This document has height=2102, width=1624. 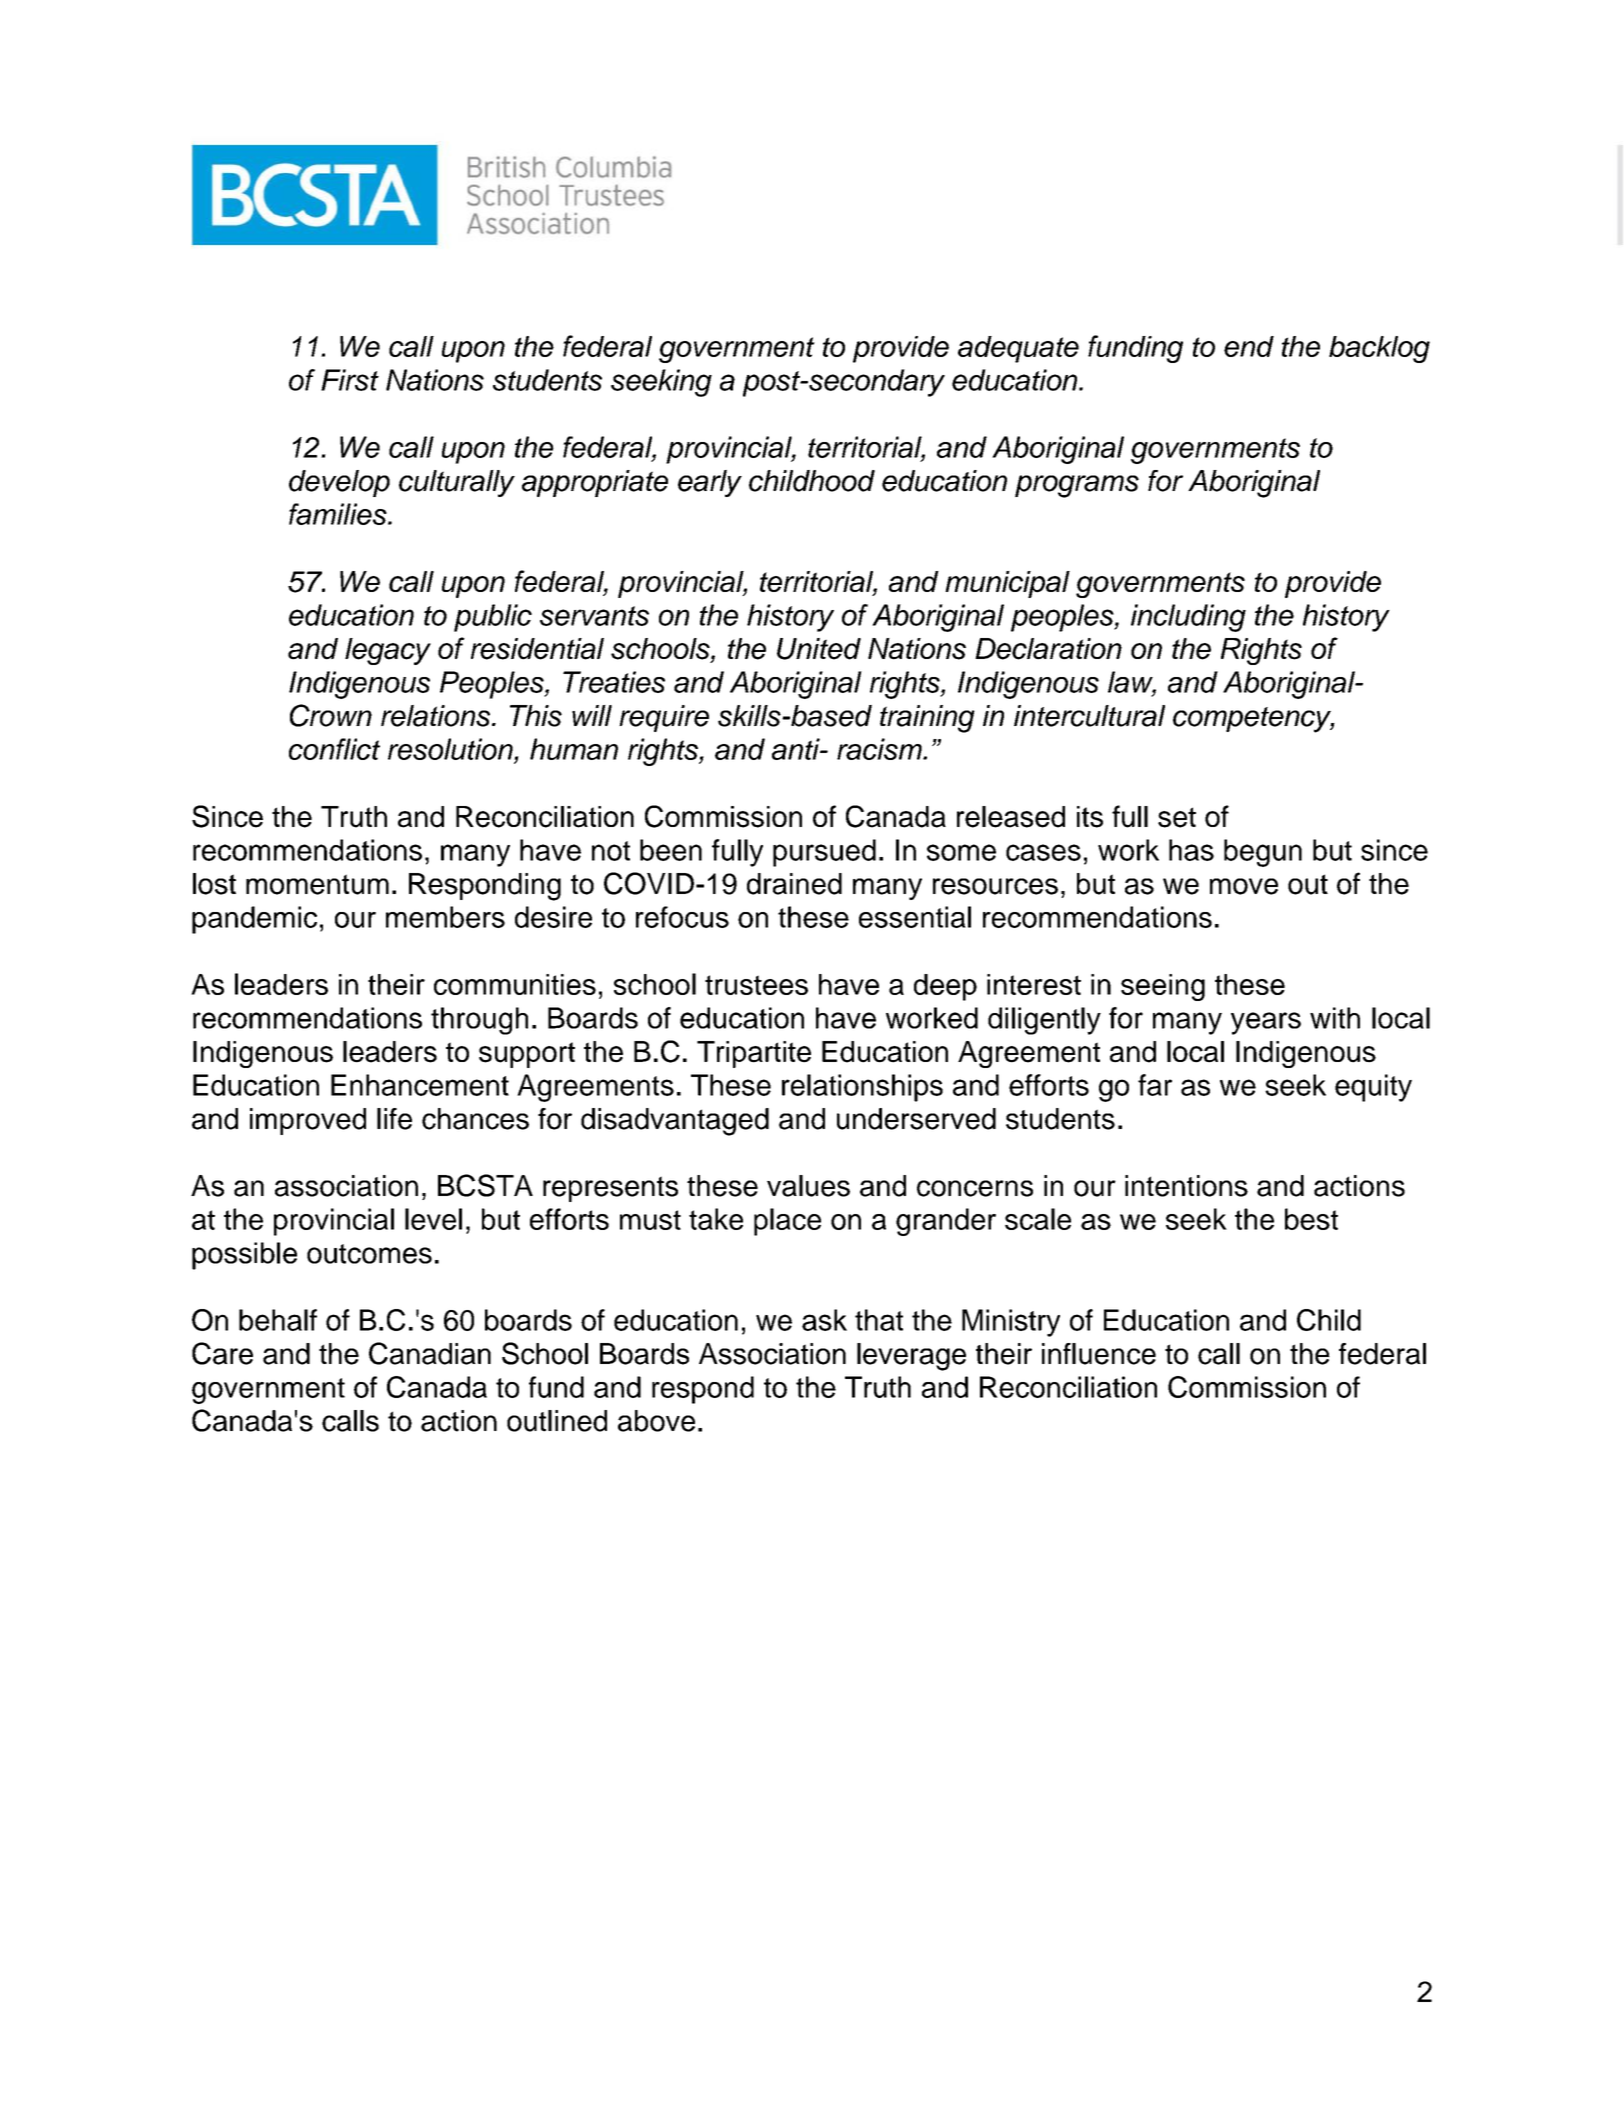 I want to click on leverage, so click(x=911, y=1357).
